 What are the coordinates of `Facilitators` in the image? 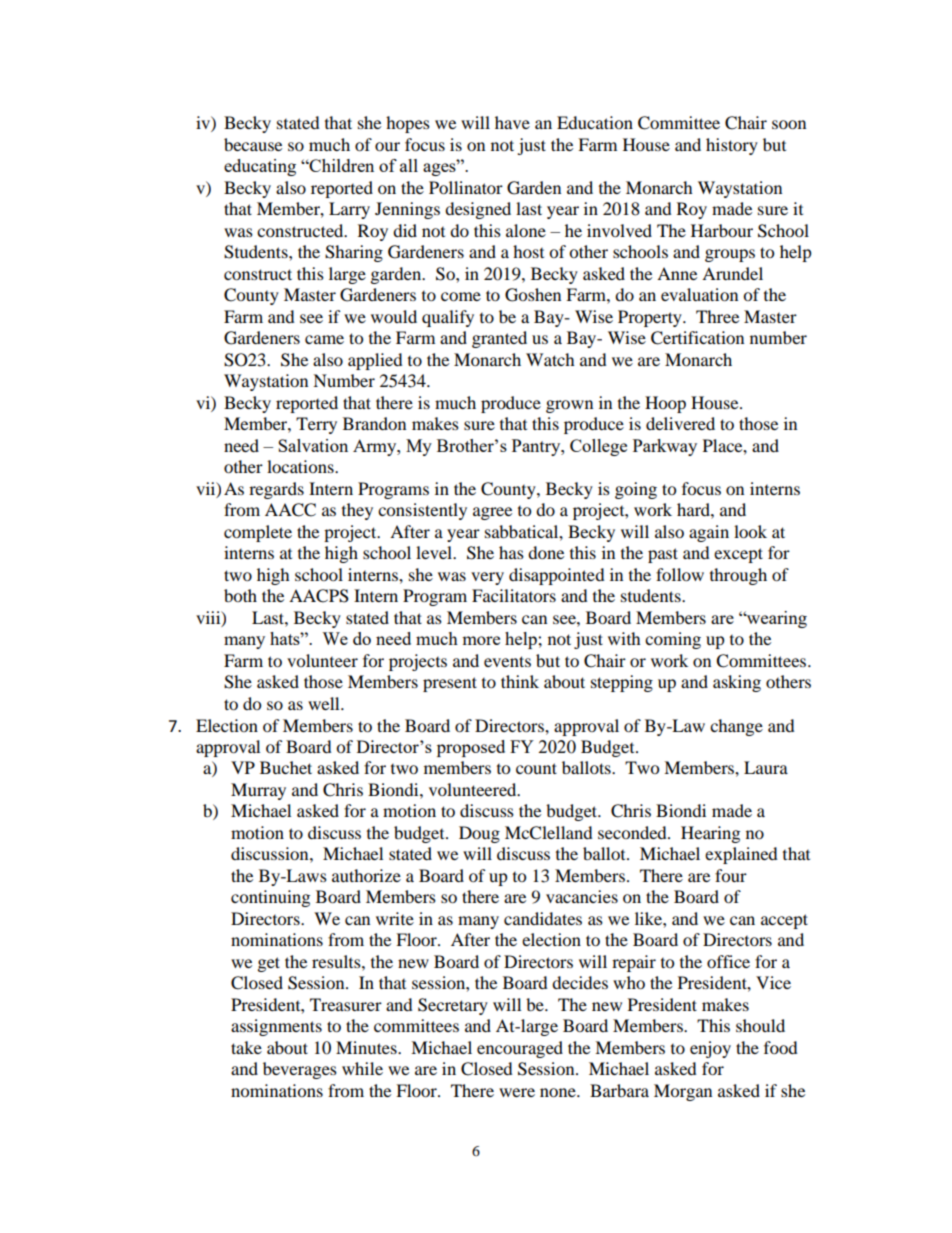 It's located at (514, 595).
